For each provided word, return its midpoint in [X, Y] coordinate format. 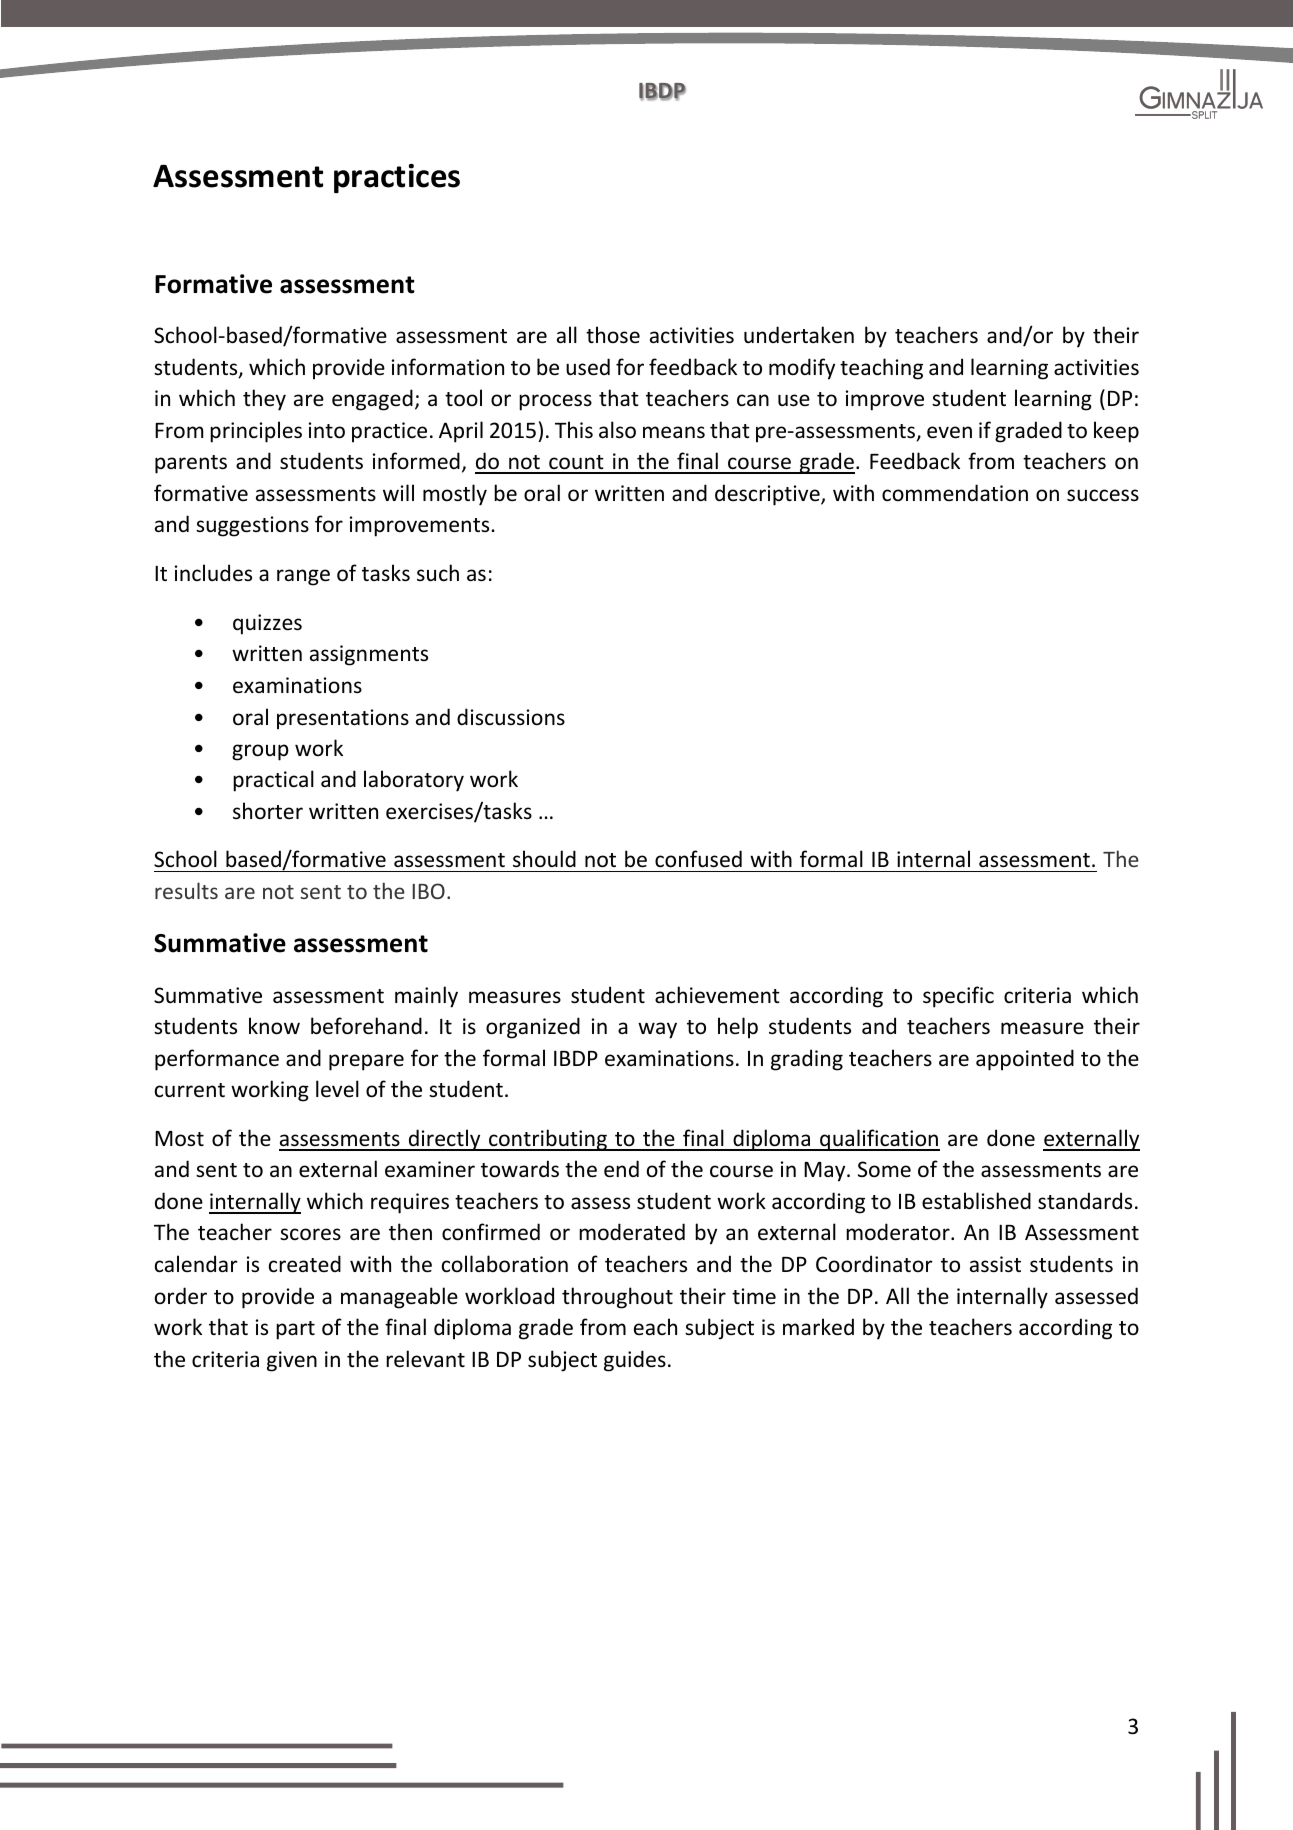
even [949, 432]
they [264, 400]
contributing [548, 1140]
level [337, 1089]
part [295, 1330]
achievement [717, 995]
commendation [955, 493]
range [303, 577]
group [260, 752]
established [976, 1201]
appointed [1025, 1060]
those [613, 335]
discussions [511, 717]
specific [958, 997]
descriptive [768, 495]
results [186, 890]
